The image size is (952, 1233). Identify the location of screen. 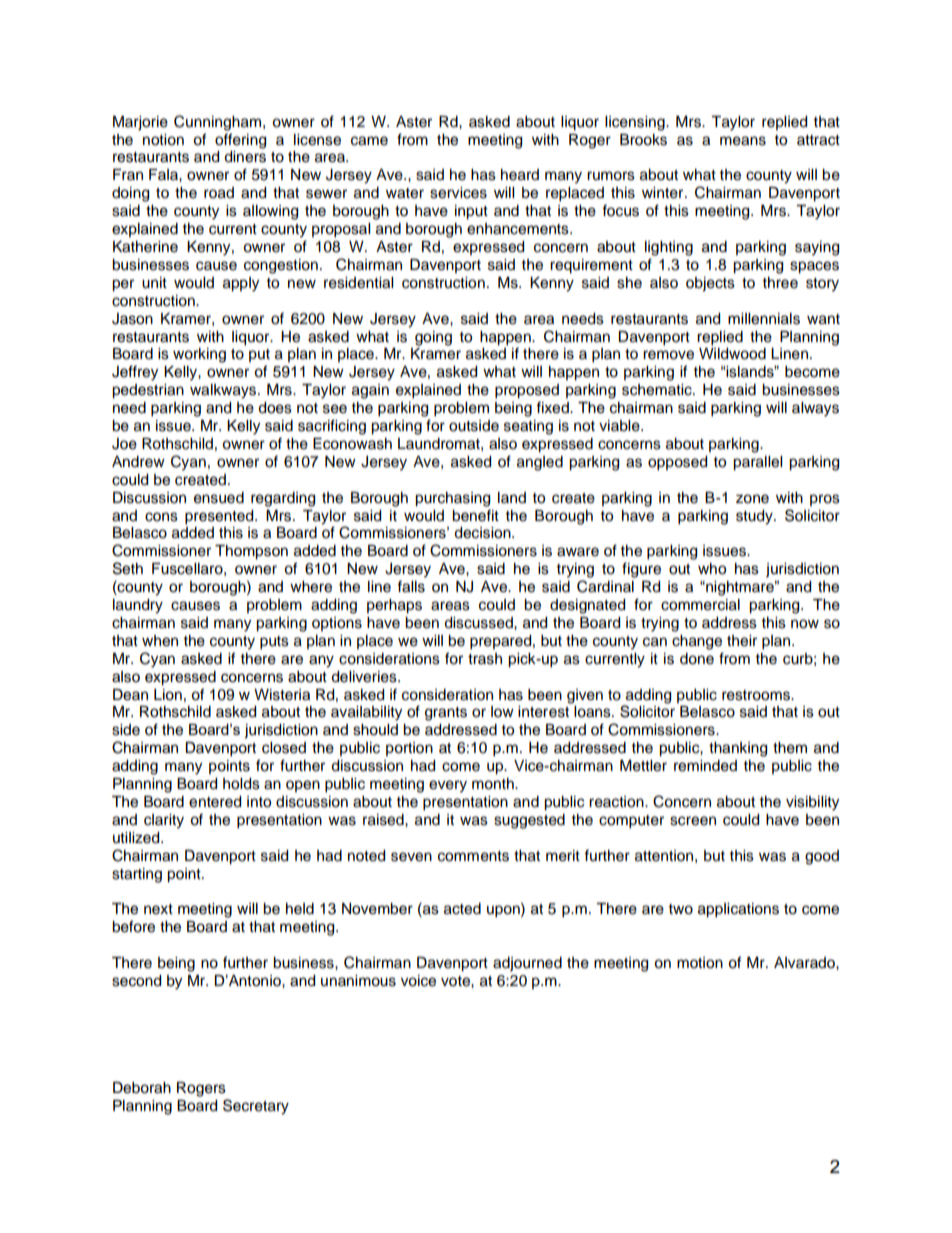
(693, 821).
